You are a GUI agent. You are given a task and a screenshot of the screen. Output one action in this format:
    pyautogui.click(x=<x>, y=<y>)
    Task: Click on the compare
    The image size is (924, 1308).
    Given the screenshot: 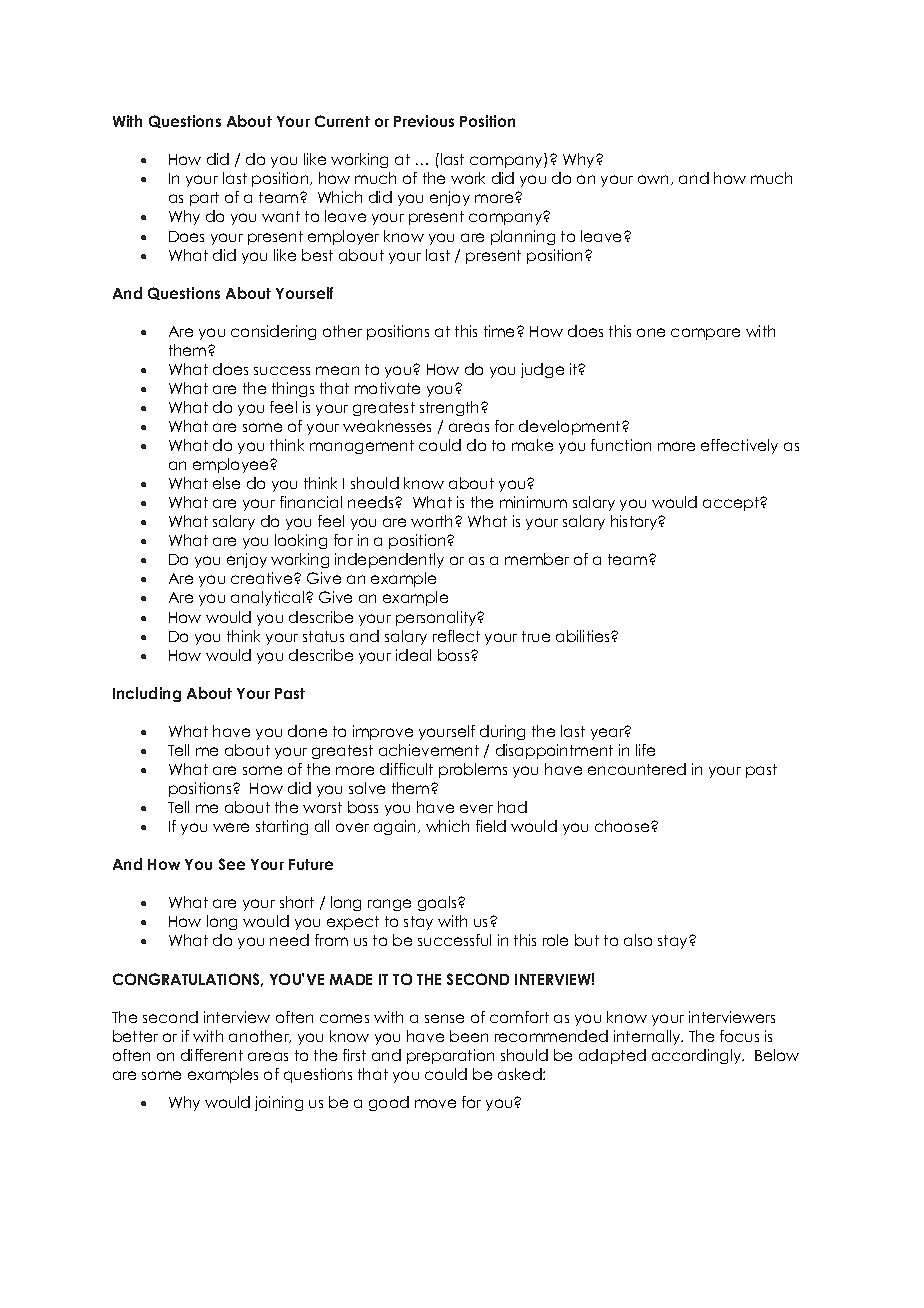 What is the action you would take?
    pyautogui.click(x=705, y=334)
